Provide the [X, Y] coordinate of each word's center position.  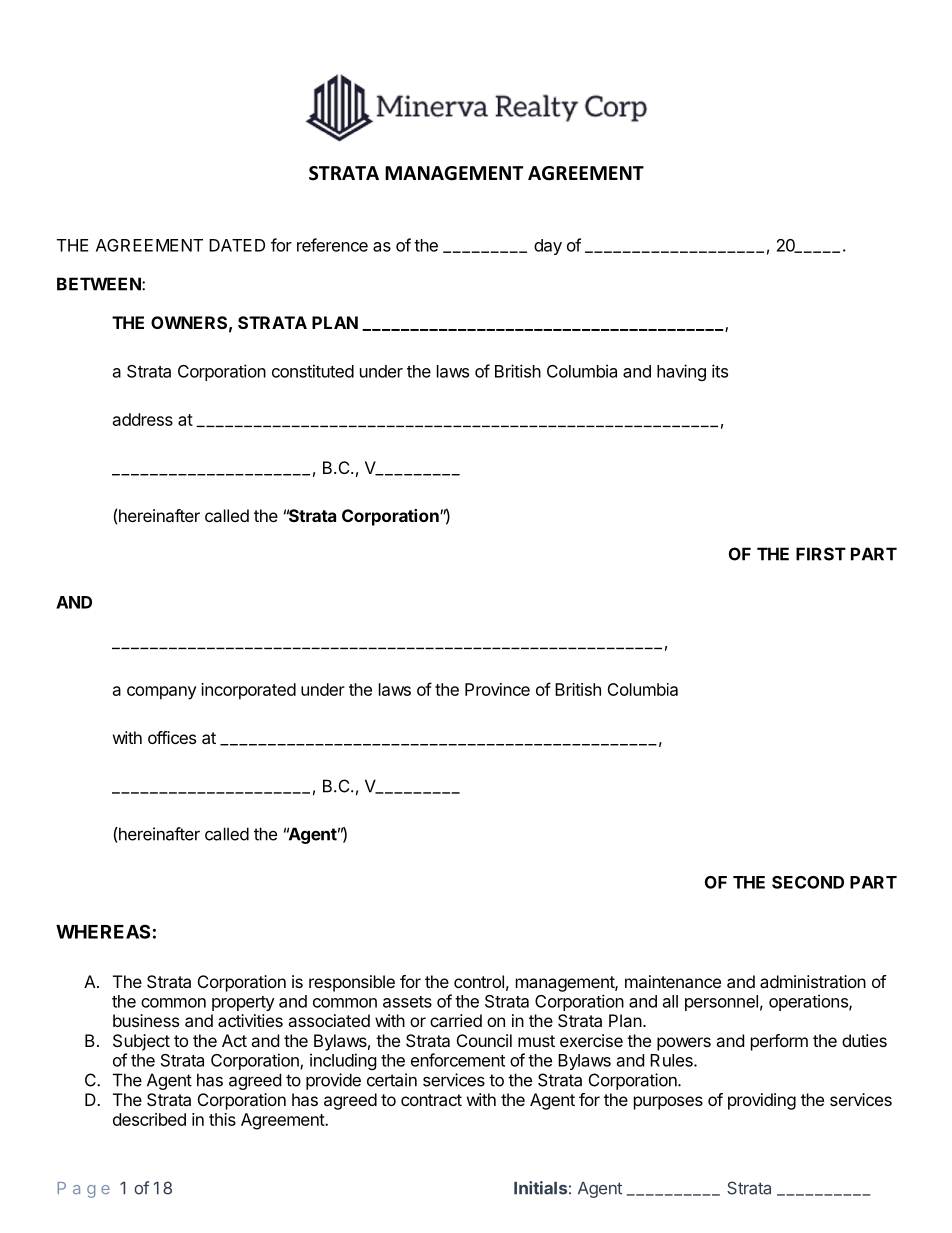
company [162, 693]
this [222, 1119]
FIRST [821, 554]
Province [497, 689]
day [548, 247]
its [720, 371]
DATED [237, 245]
